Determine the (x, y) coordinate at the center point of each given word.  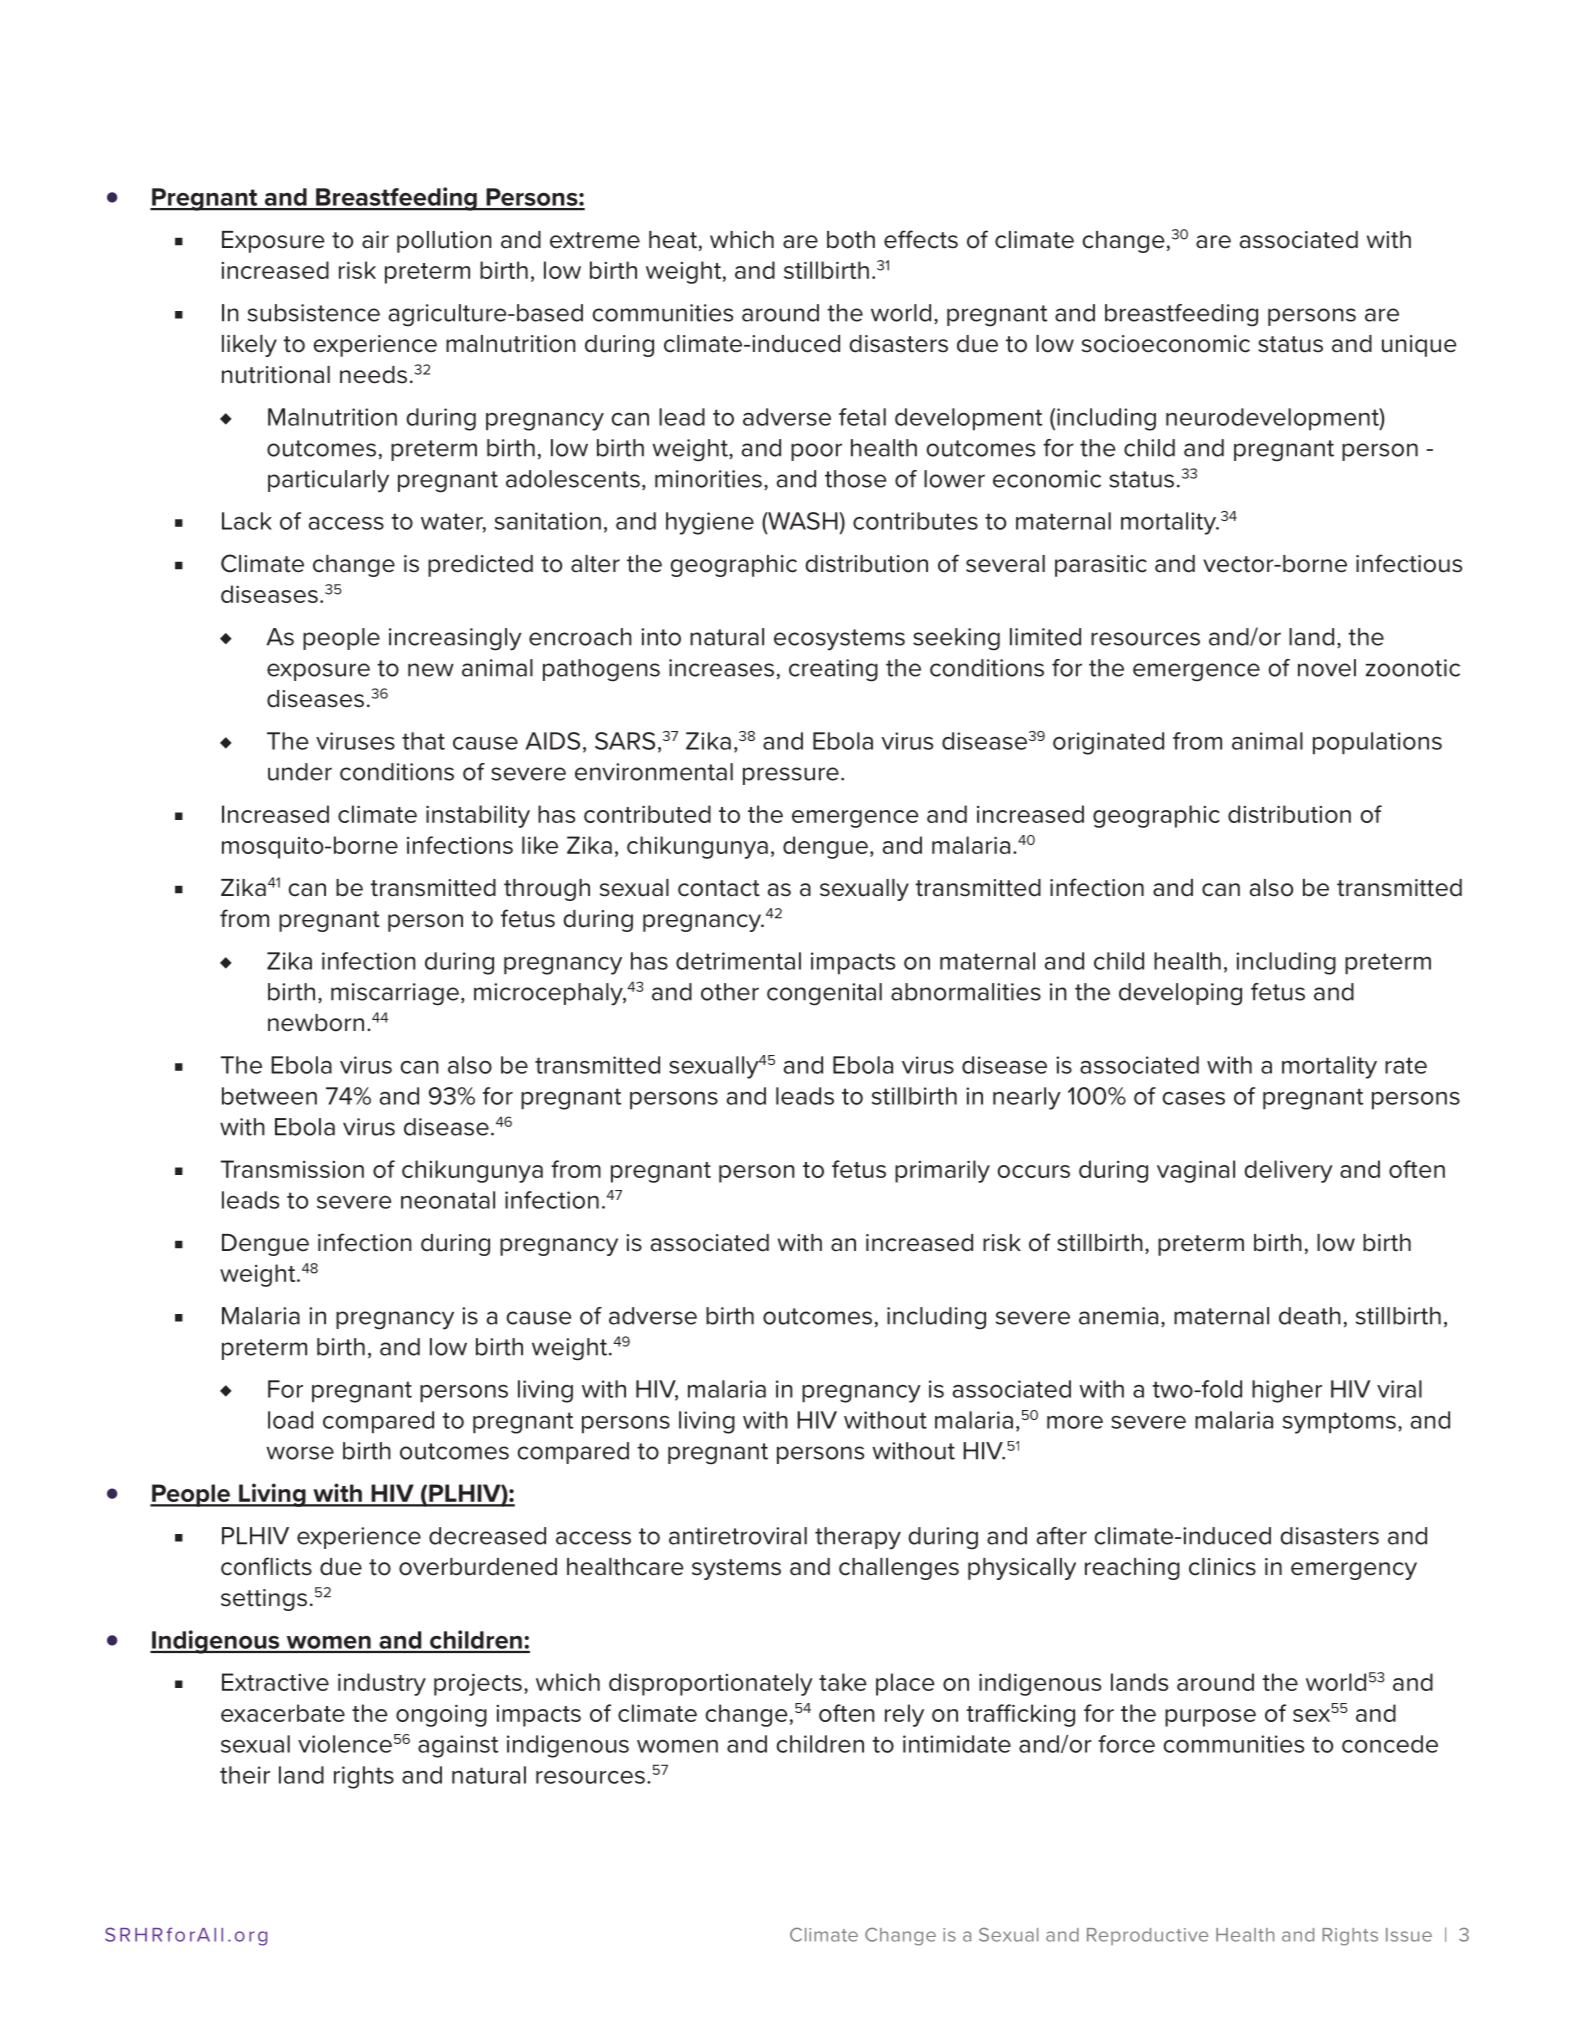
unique (1419, 346)
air (375, 240)
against (458, 1746)
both (851, 240)
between (269, 1096)
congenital (824, 994)
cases (1193, 1098)
